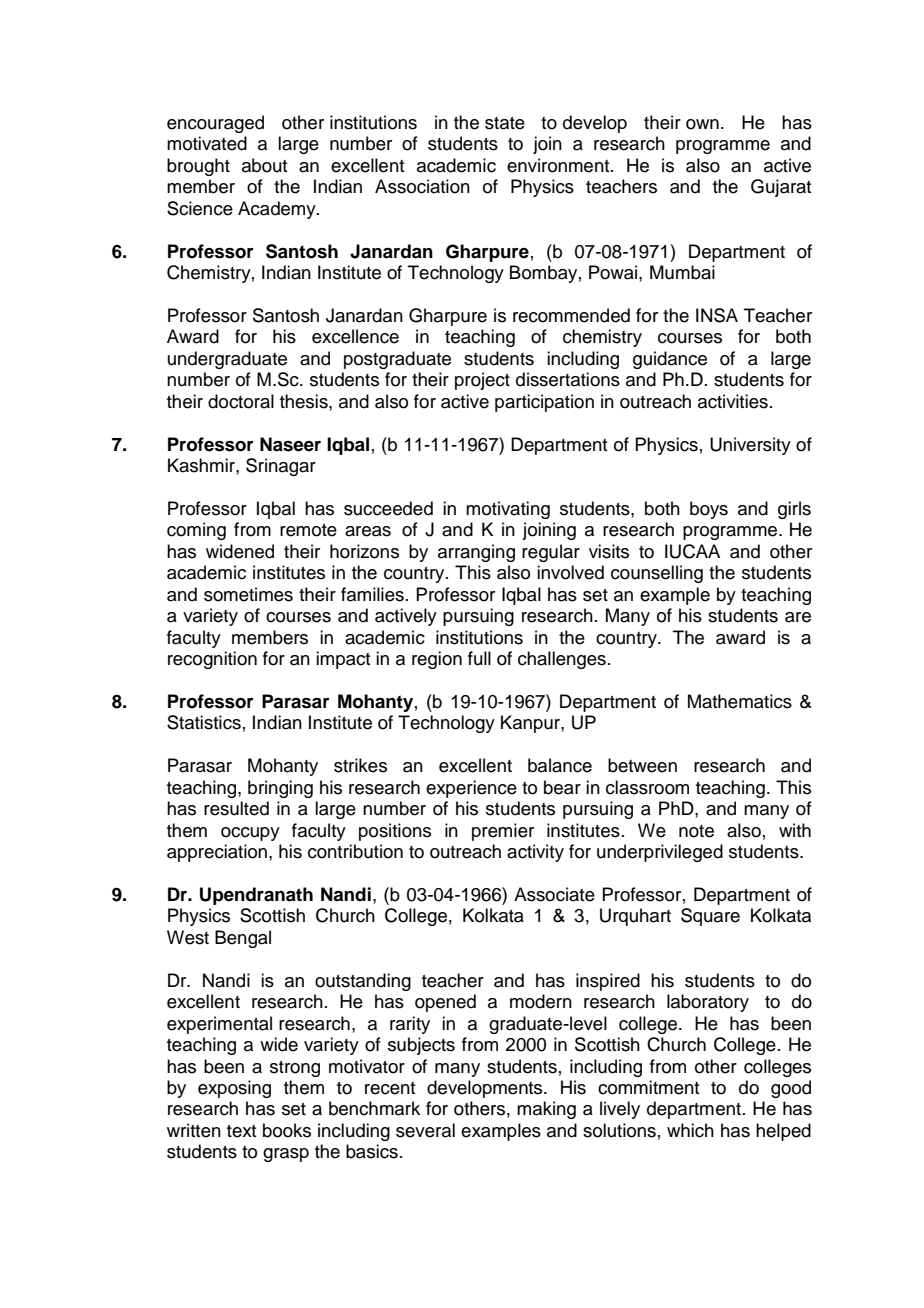  What do you see at coordinates (505, 123) in the screenshot?
I see `state` at bounding box center [505, 123].
